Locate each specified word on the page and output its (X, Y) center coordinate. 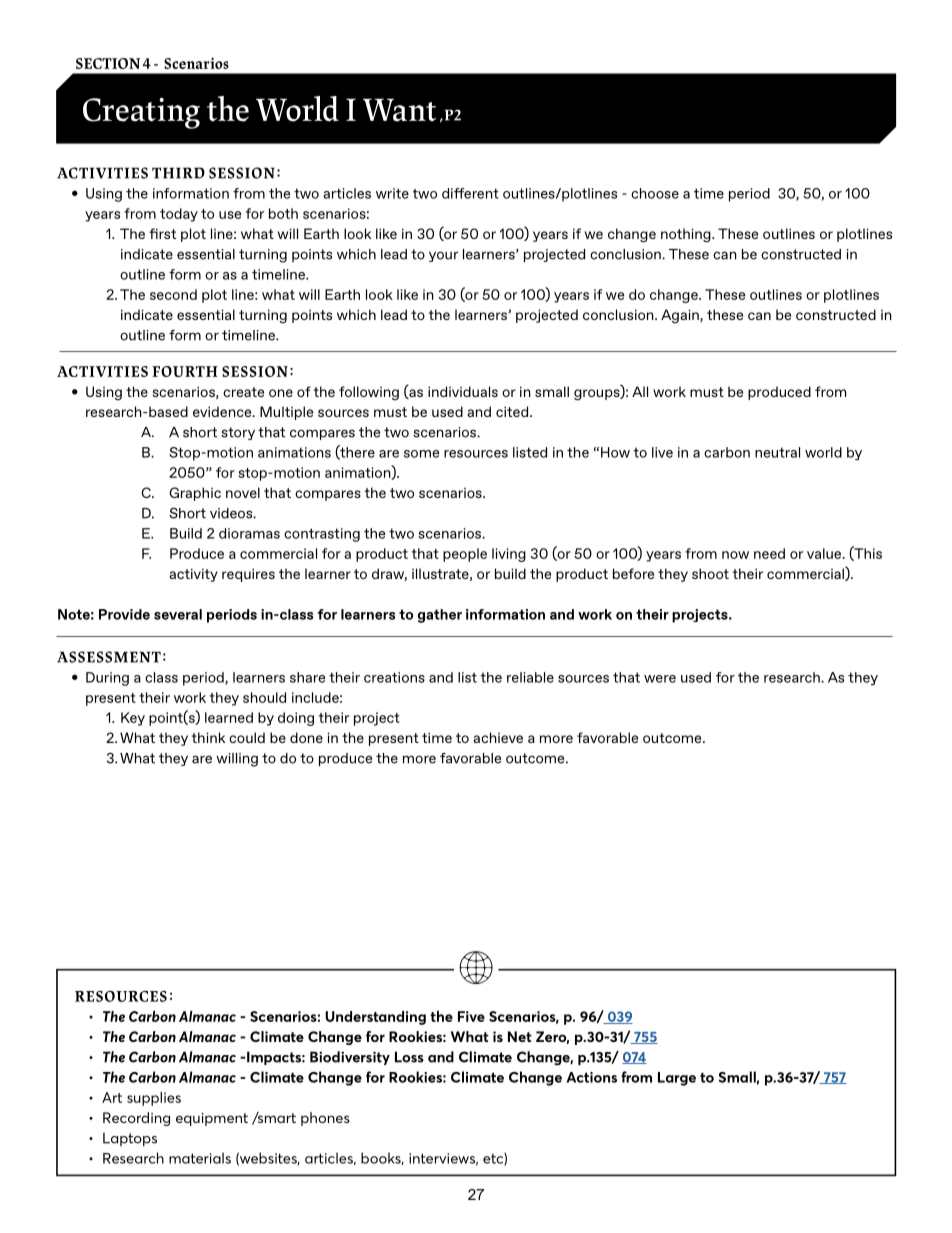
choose (655, 193)
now (735, 555)
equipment (212, 1119)
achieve (498, 737)
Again (681, 316)
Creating (141, 113)
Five (471, 1016)
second (173, 294)
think (208, 737)
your (443, 256)
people (465, 555)
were (660, 679)
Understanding (375, 1018)
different (470, 193)
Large (677, 1079)
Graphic (195, 494)
